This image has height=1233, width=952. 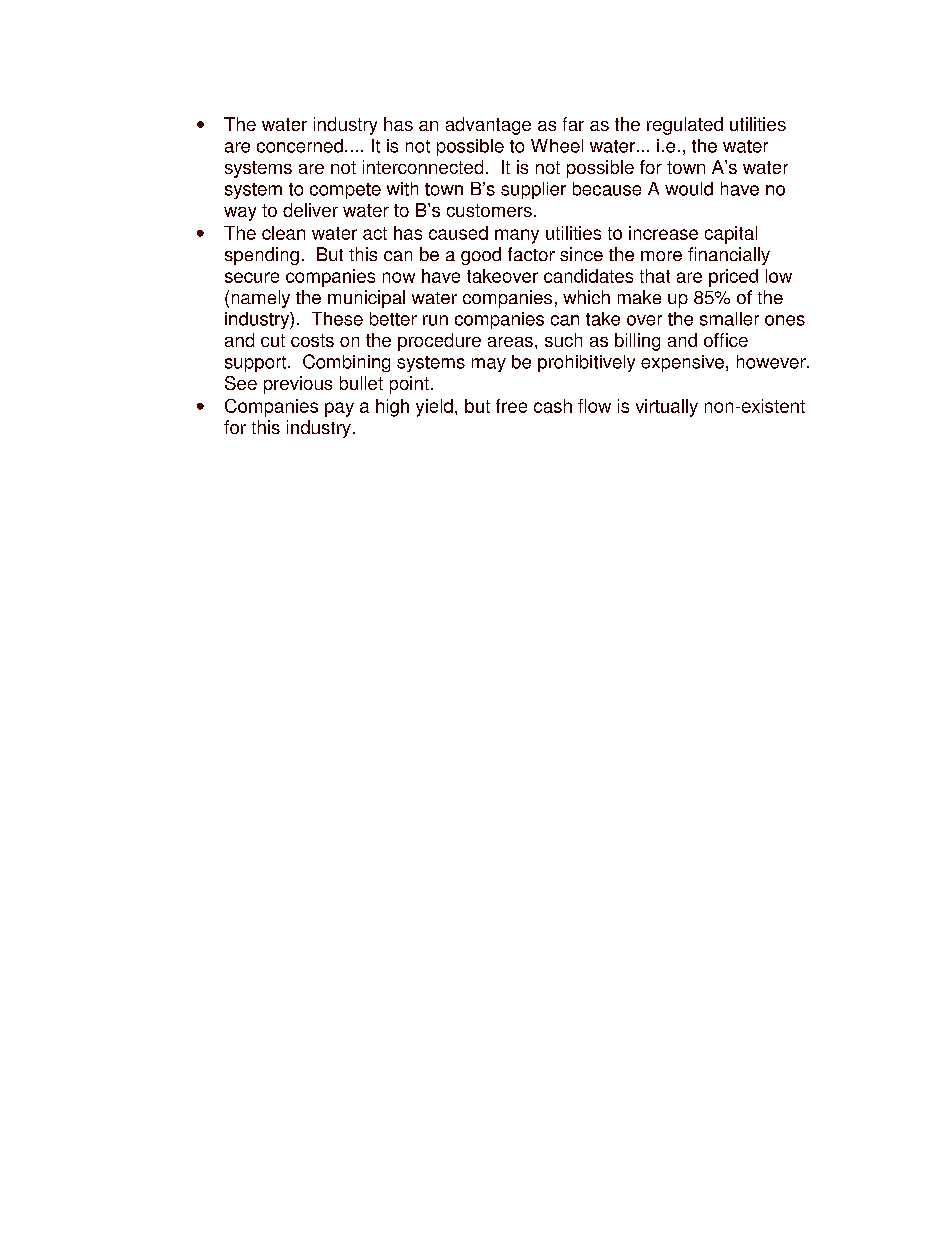 What do you see at coordinates (729, 319) in the image?
I see `smaller` at bounding box center [729, 319].
